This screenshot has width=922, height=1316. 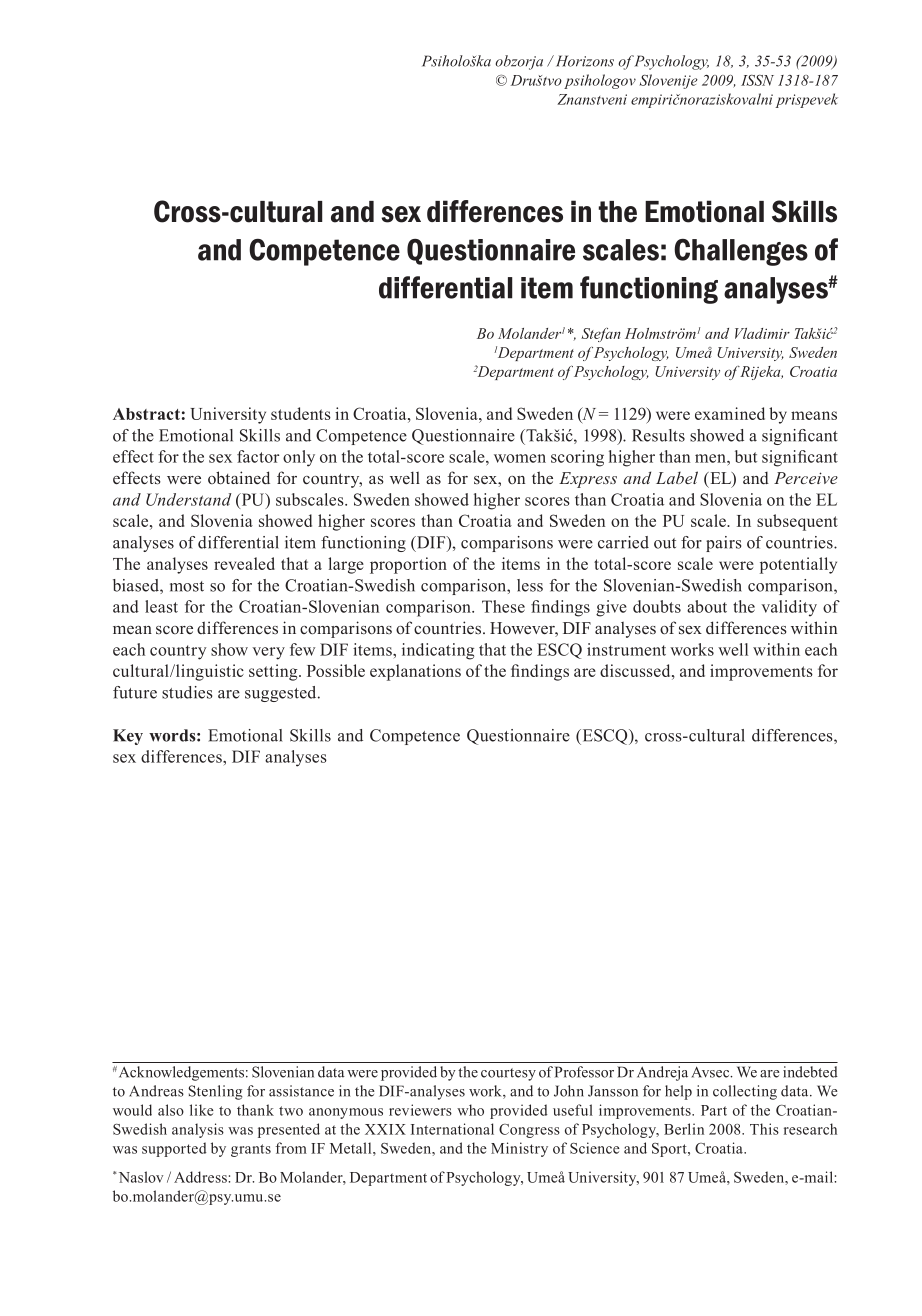 What do you see at coordinates (161, 606) in the screenshot?
I see `least` at bounding box center [161, 606].
